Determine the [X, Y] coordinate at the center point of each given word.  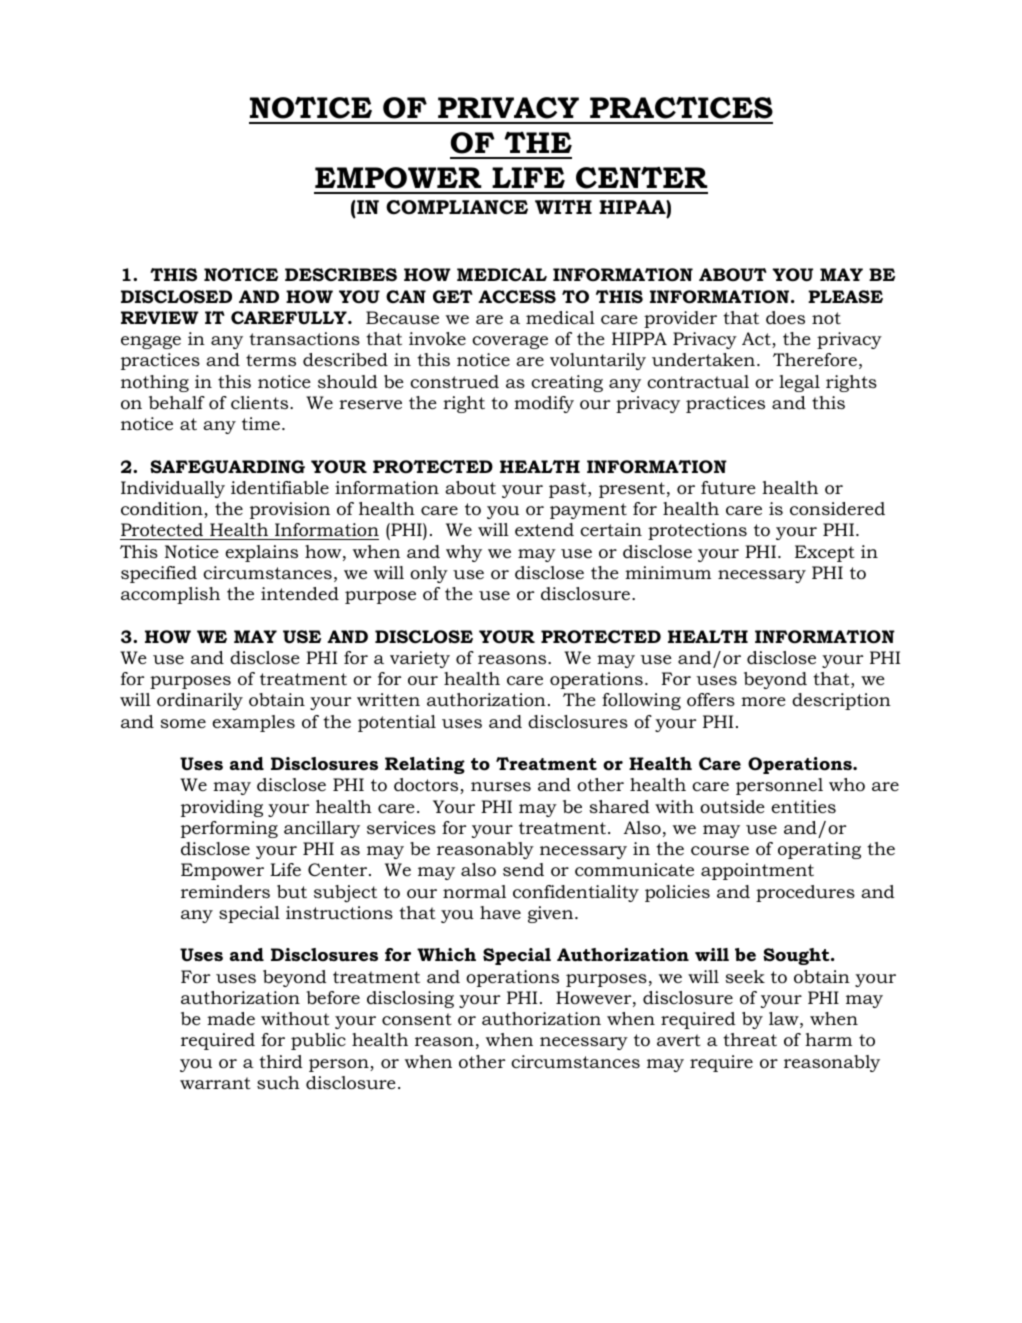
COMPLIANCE [457, 207]
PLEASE [845, 296]
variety [420, 659]
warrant [215, 1083]
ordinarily [200, 701]
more [763, 701]
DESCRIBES [341, 274]
